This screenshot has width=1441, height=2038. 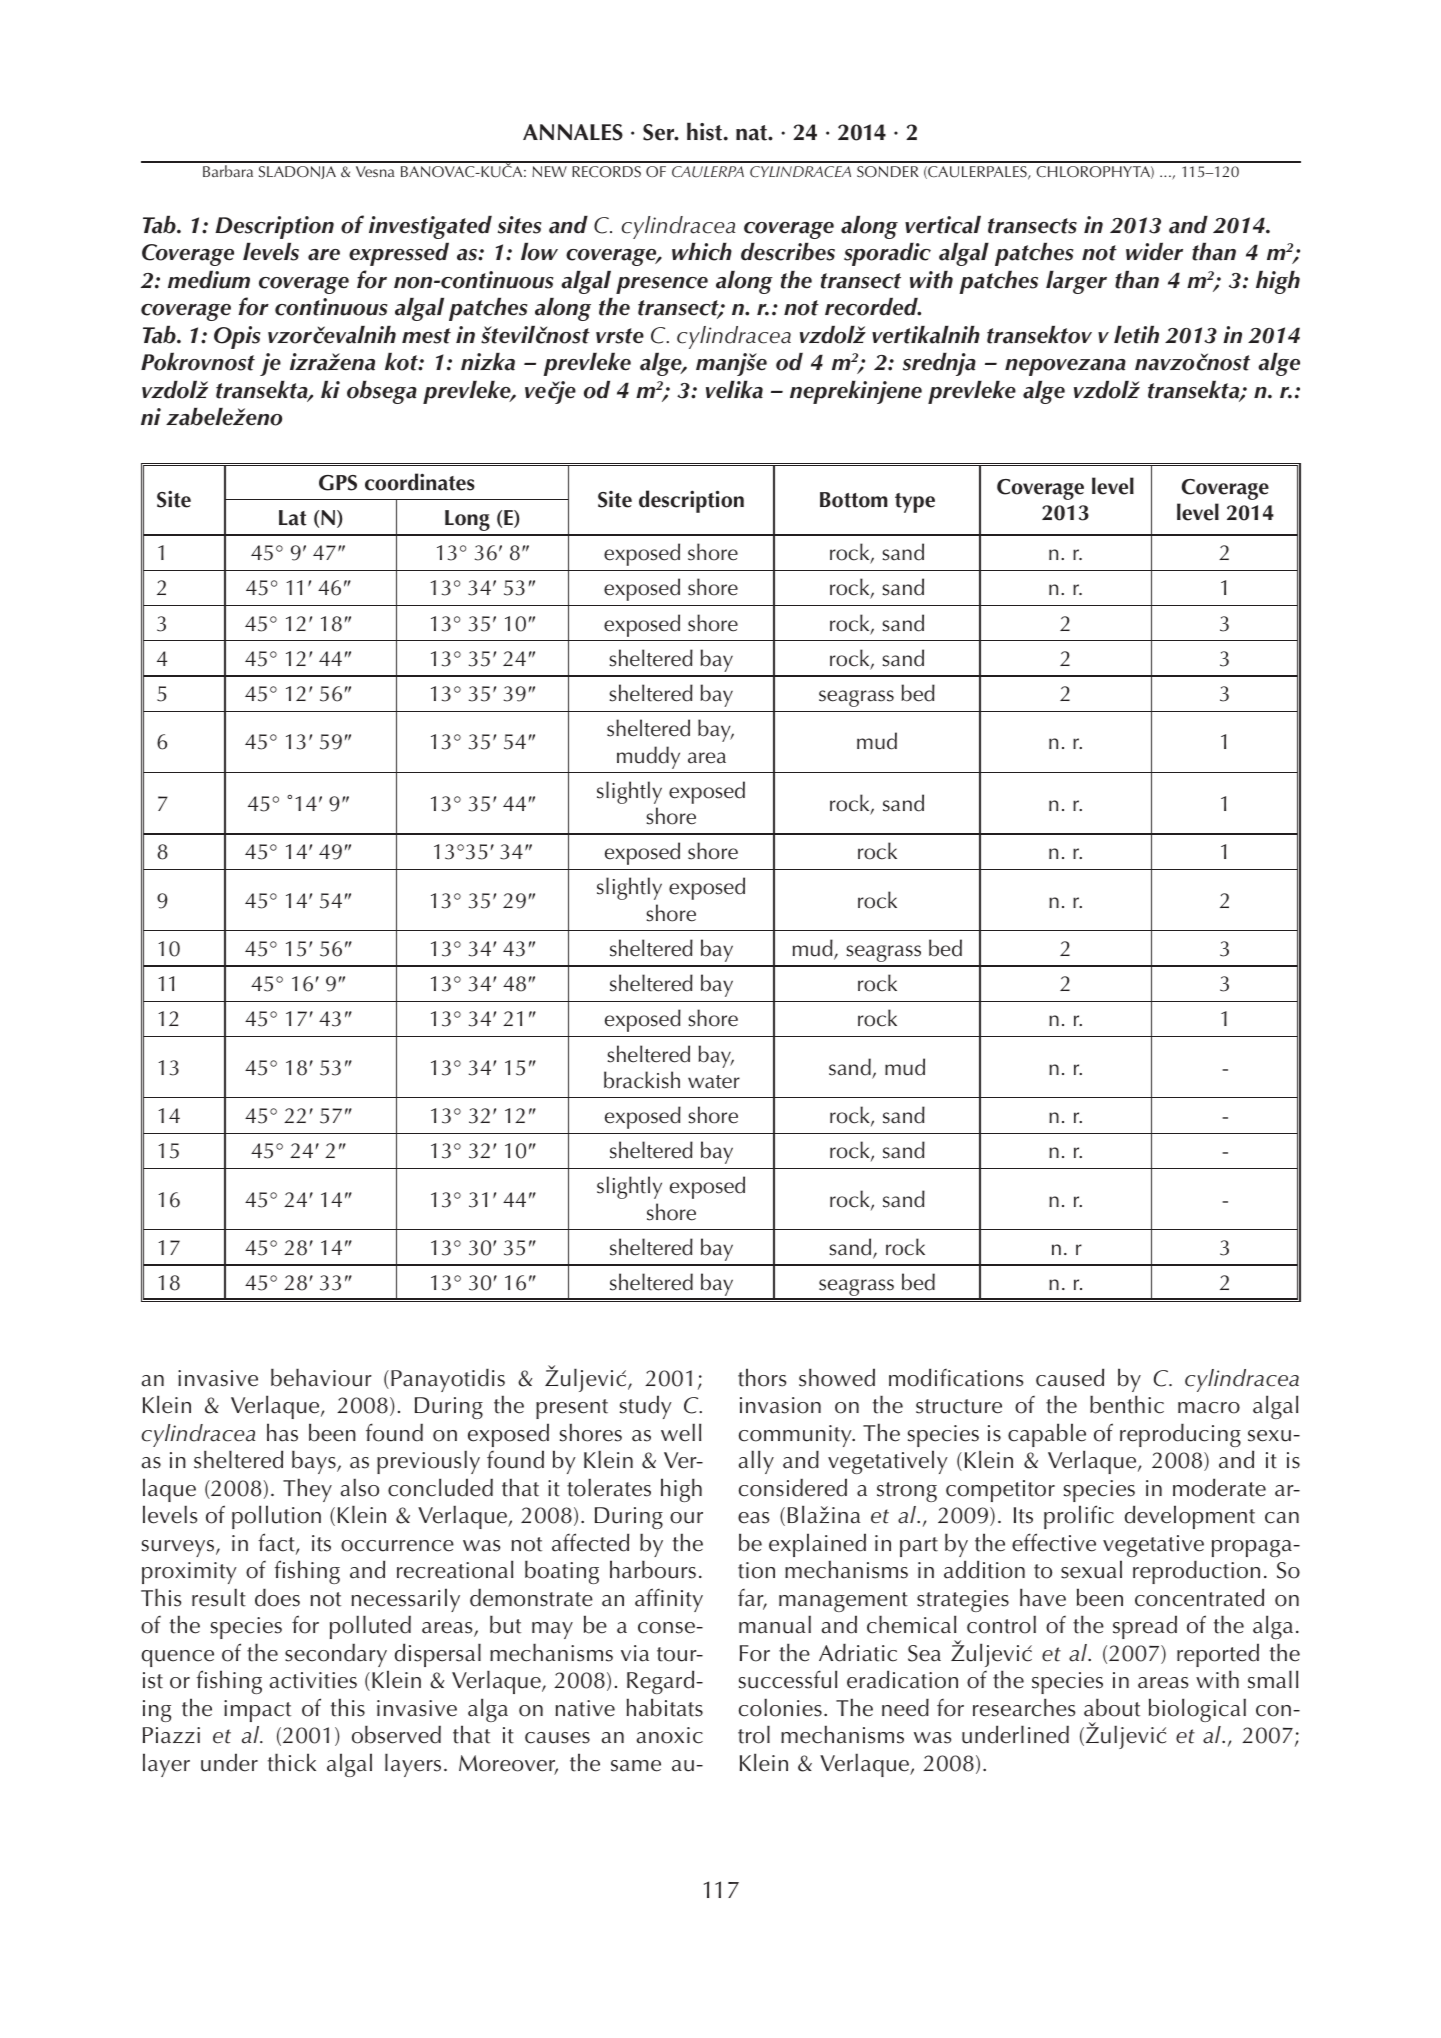 I want to click on activities, so click(x=313, y=1680).
